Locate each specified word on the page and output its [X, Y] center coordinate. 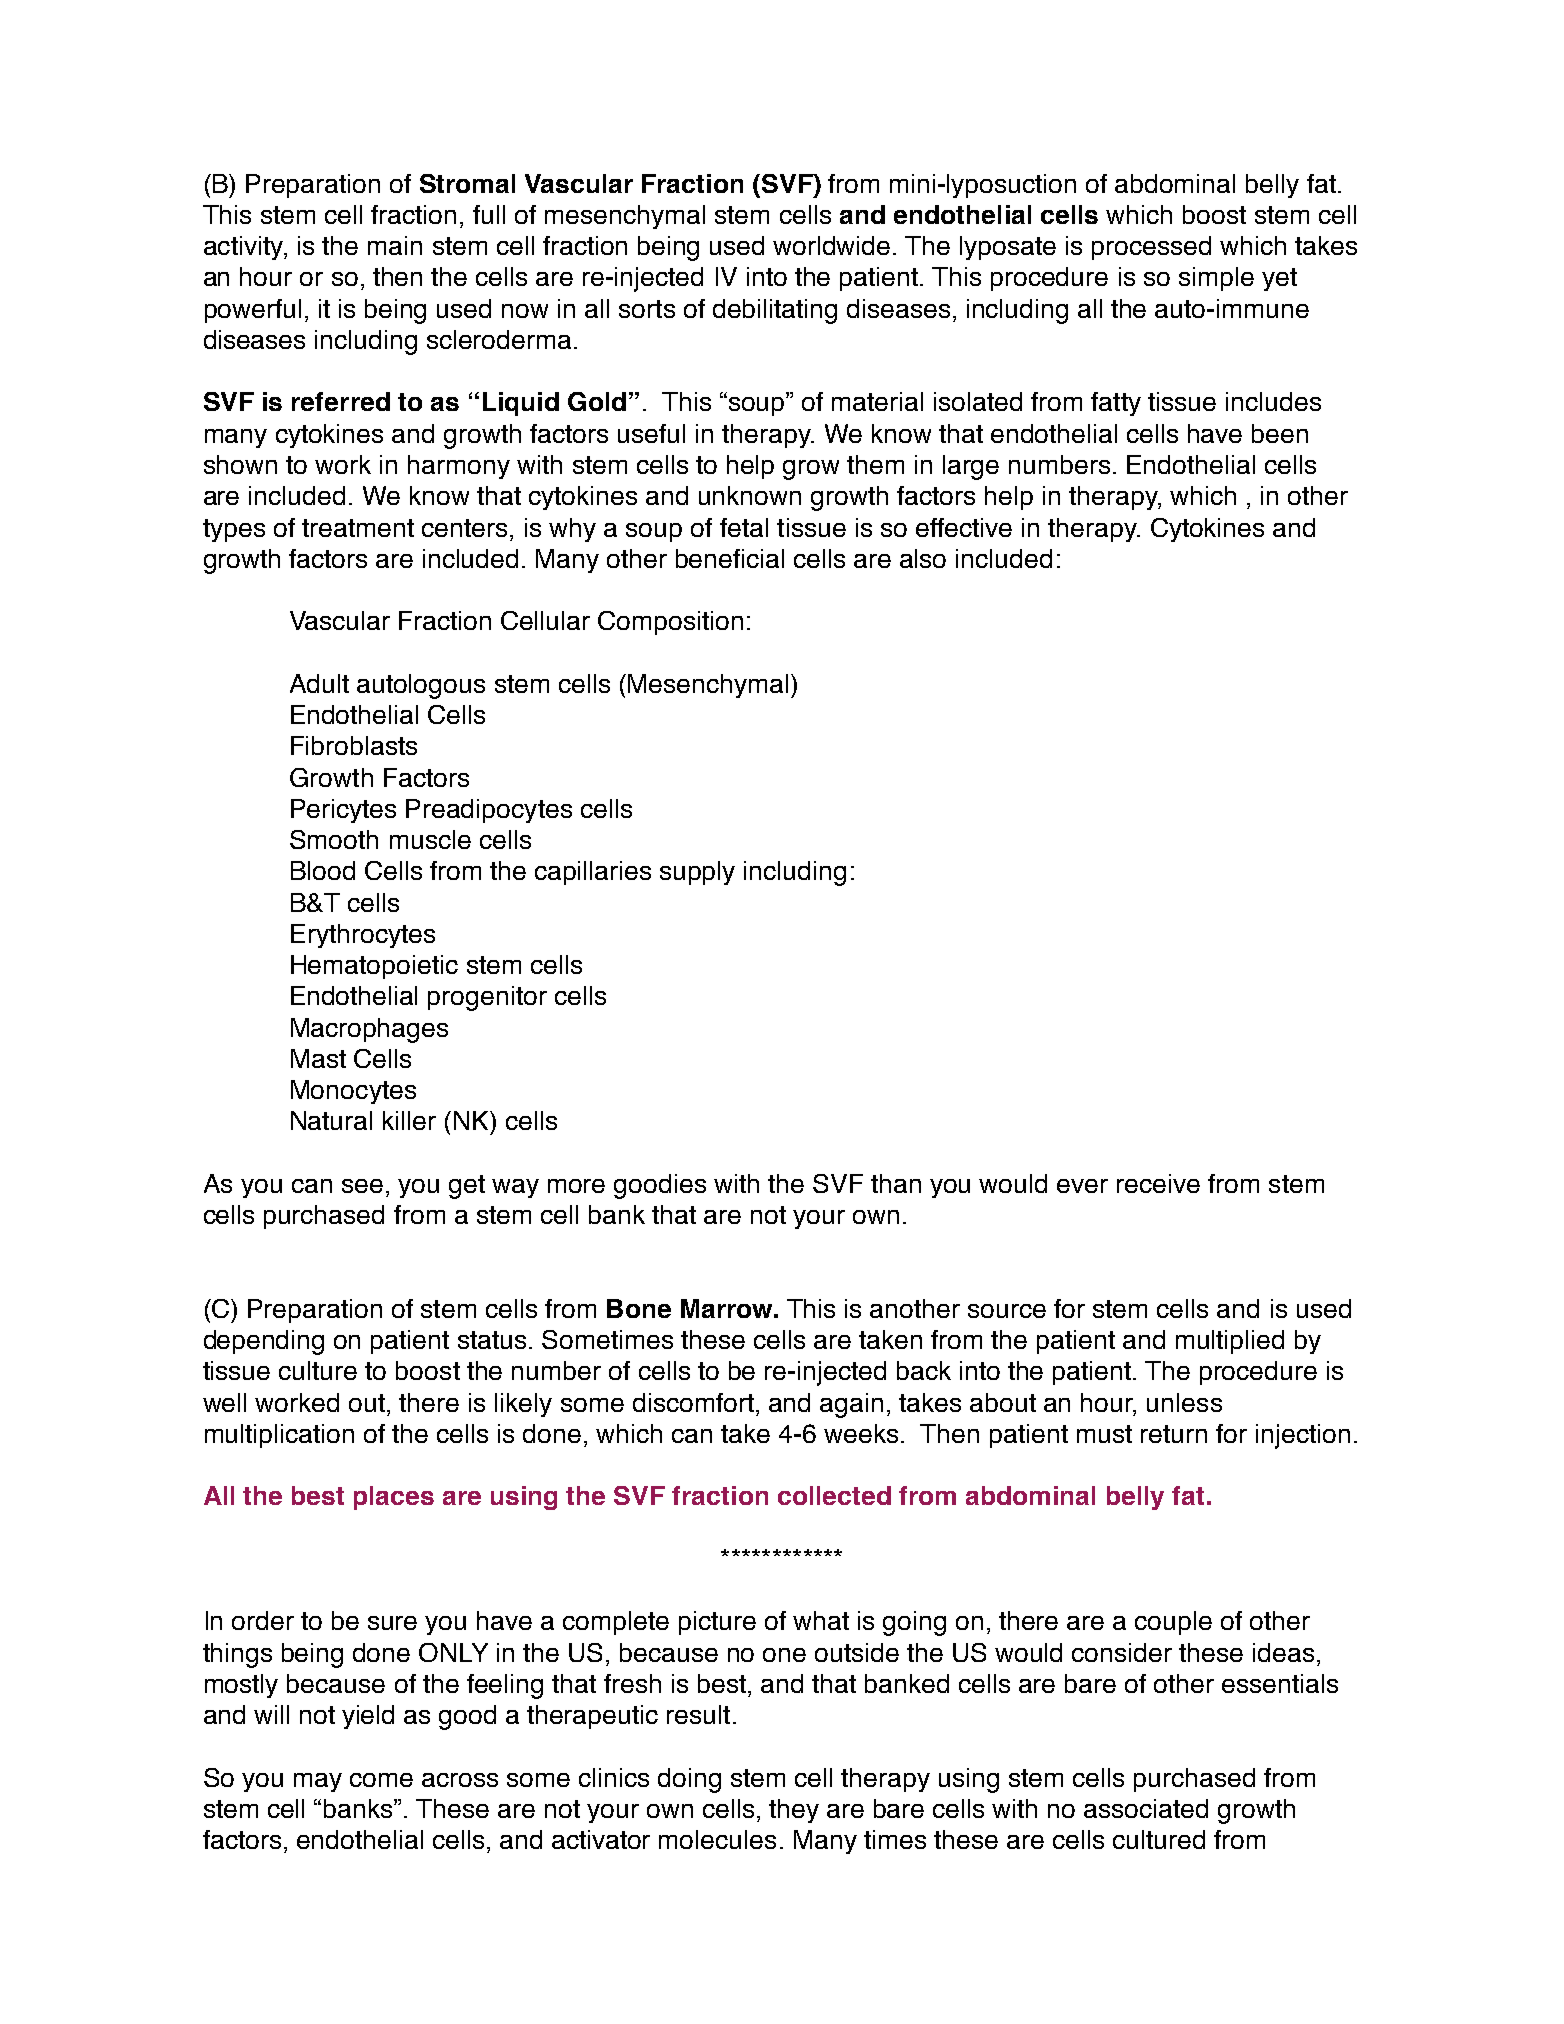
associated [1146, 1808]
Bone [639, 1308]
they [794, 1811]
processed [1151, 248]
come [381, 1780]
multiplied [1230, 1342]
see [362, 1186]
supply [697, 873]
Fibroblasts [354, 745]
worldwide [831, 245]
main [395, 245]
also [923, 558]
